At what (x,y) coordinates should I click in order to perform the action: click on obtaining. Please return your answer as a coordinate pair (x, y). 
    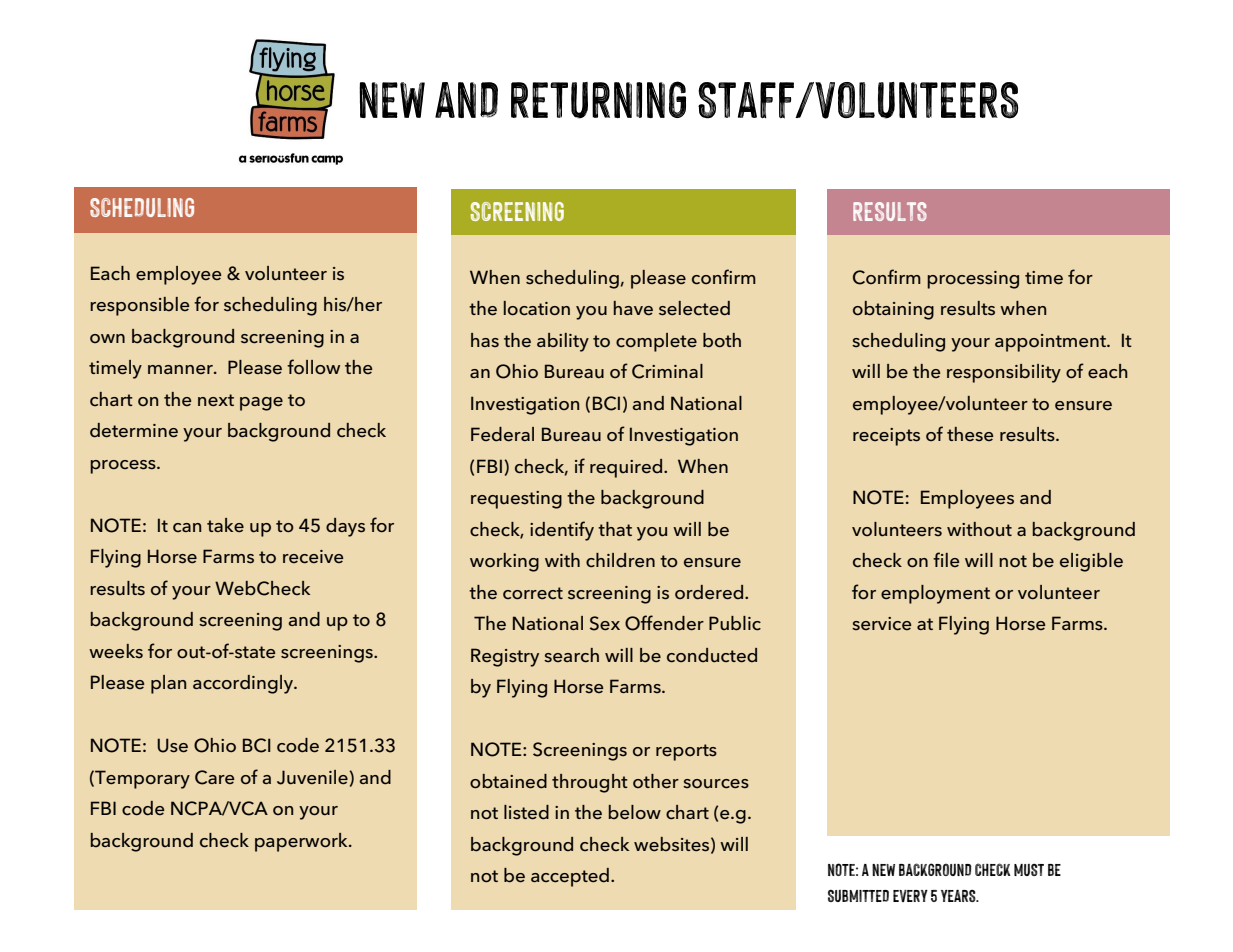
    Looking at the image, I should click on (893, 310).
